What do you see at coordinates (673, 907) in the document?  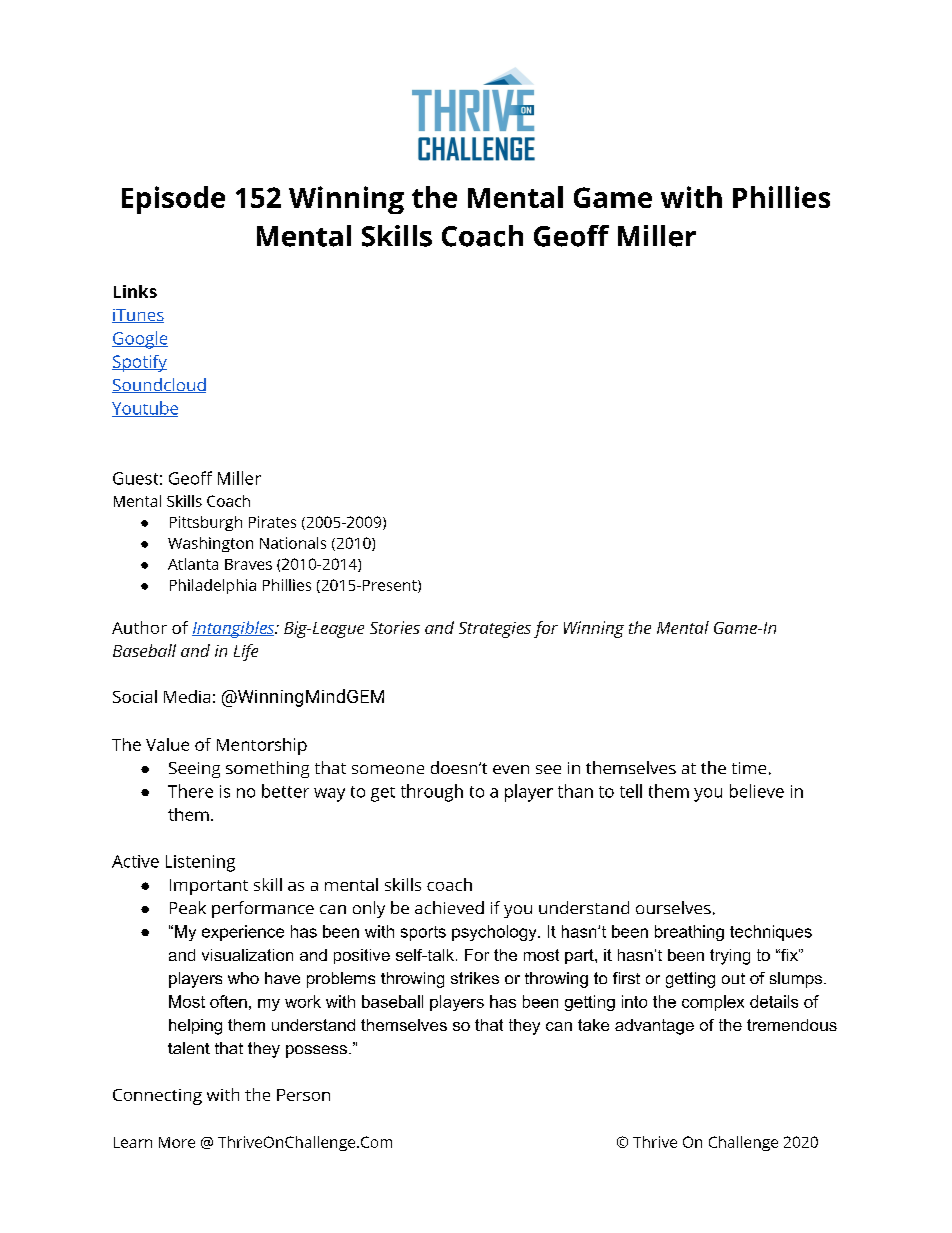 I see `ourselves` at bounding box center [673, 907].
